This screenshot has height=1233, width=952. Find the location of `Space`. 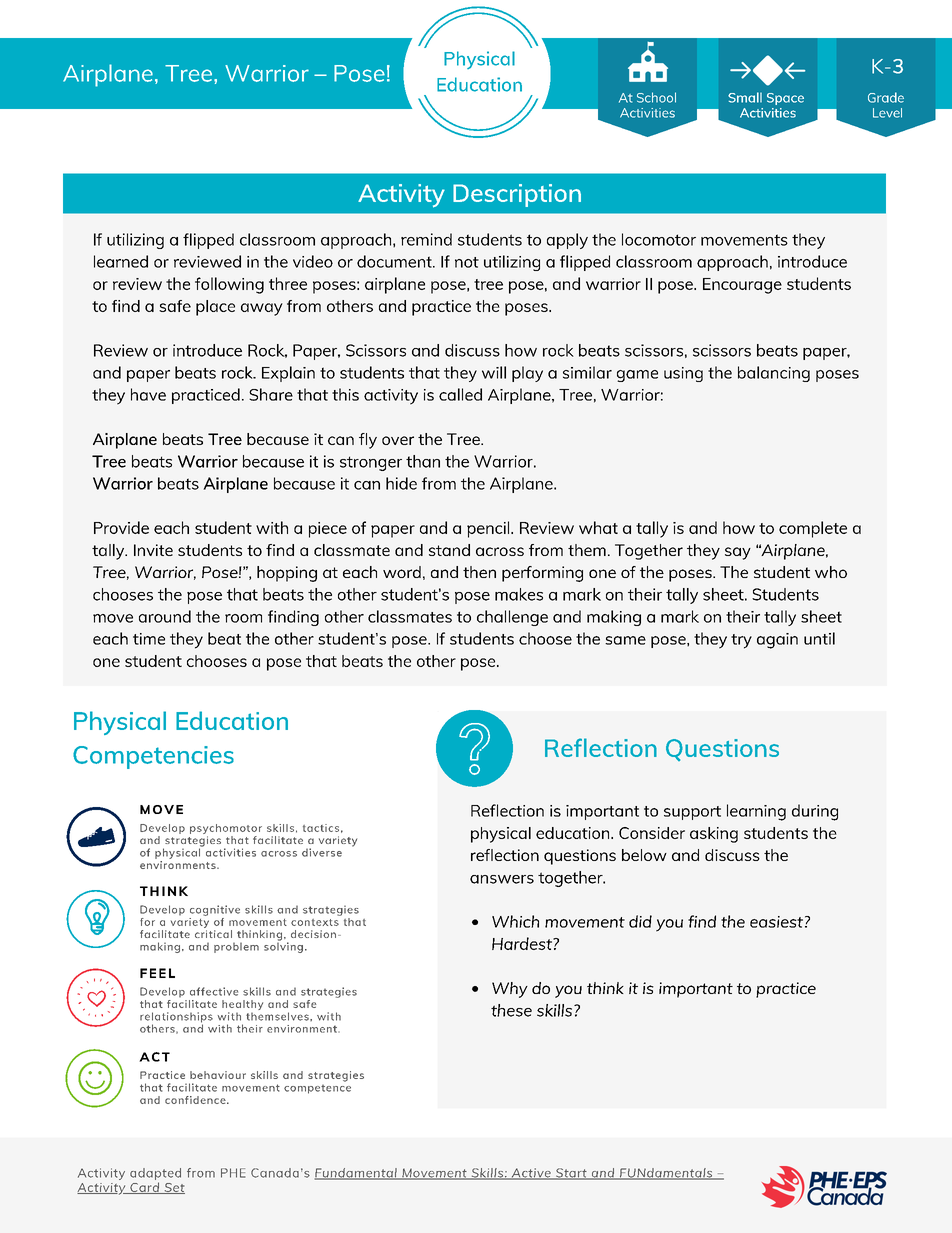

Space is located at coordinates (785, 99).
